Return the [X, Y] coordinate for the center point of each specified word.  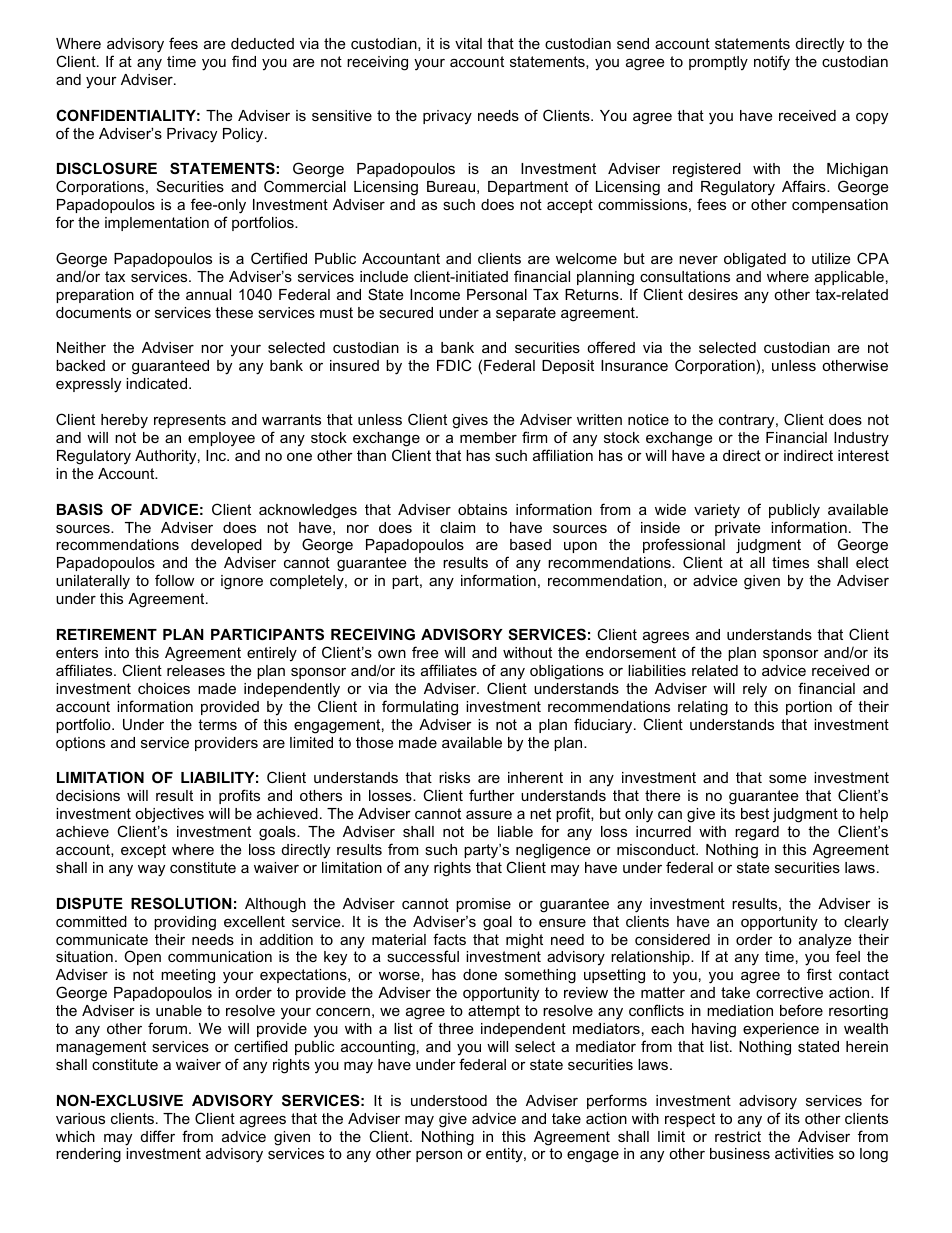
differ [158, 1136]
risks [454, 777]
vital [468, 43]
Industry [861, 439]
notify [772, 63]
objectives [169, 815]
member [488, 437]
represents [190, 421]
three [455, 1028]
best [755, 813]
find [244, 61]
